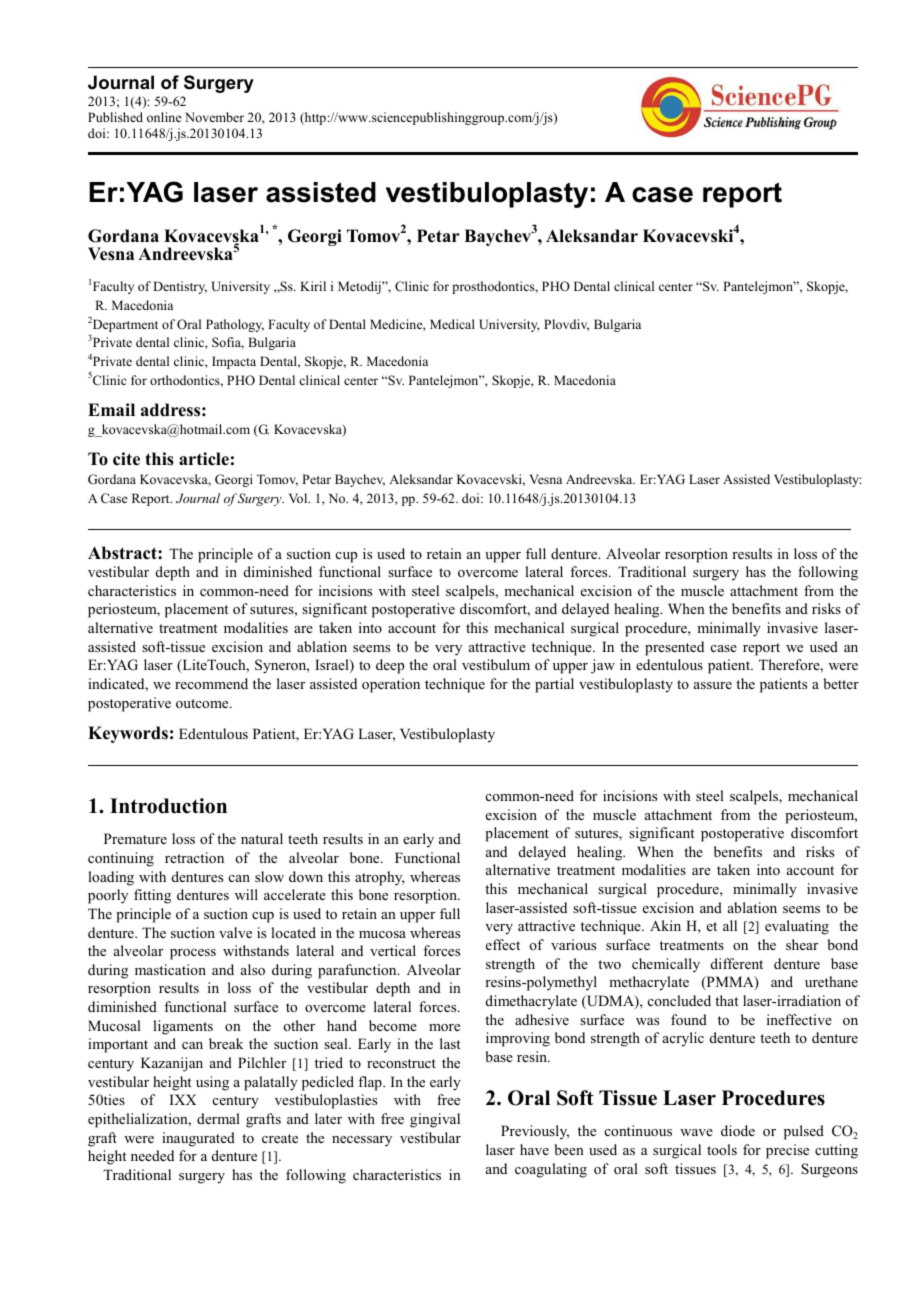 The width and height of the screenshot is (924, 1308). What do you see at coordinates (299, 498) in the screenshot?
I see `Vol` at bounding box center [299, 498].
